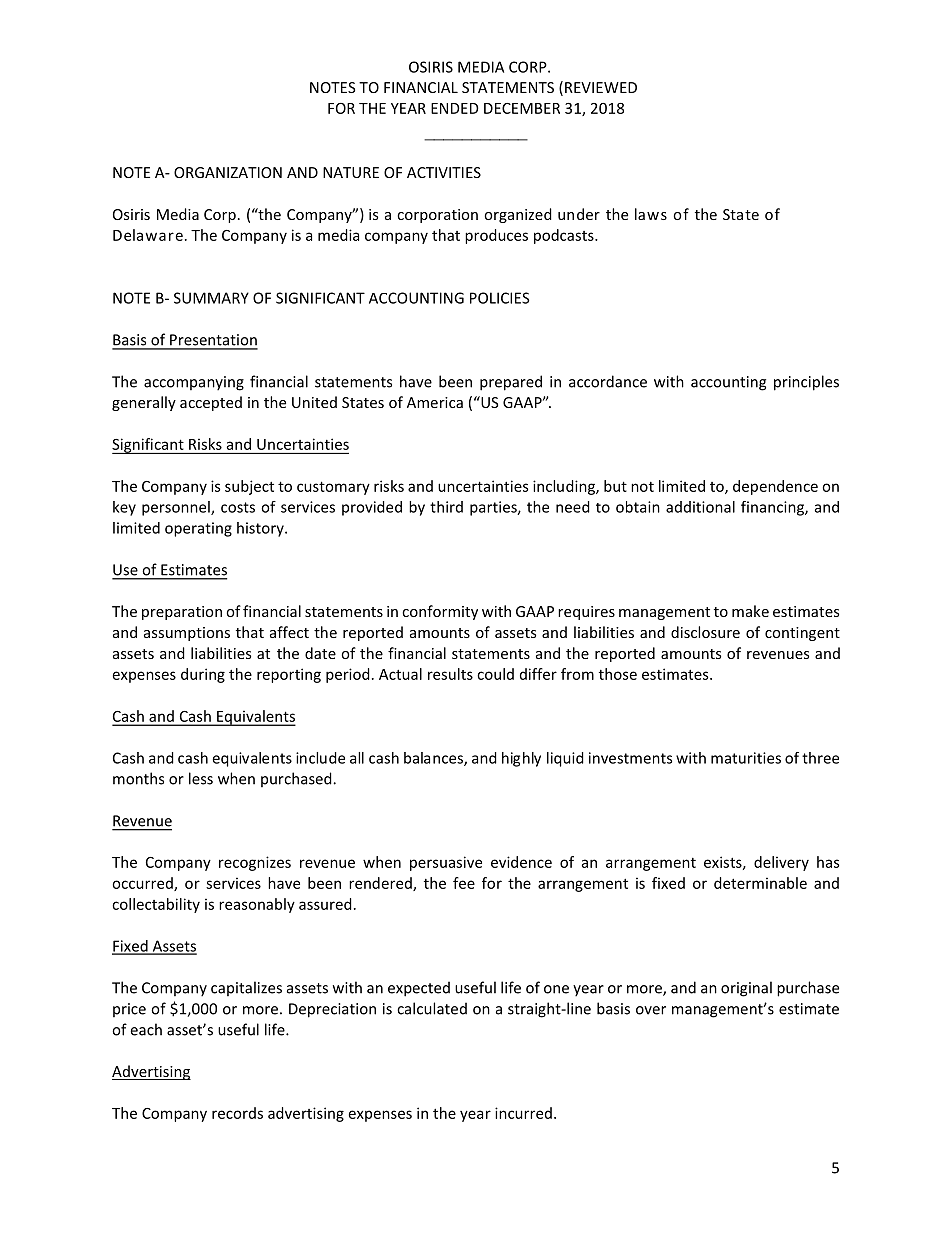  I want to click on records, so click(237, 1113).
